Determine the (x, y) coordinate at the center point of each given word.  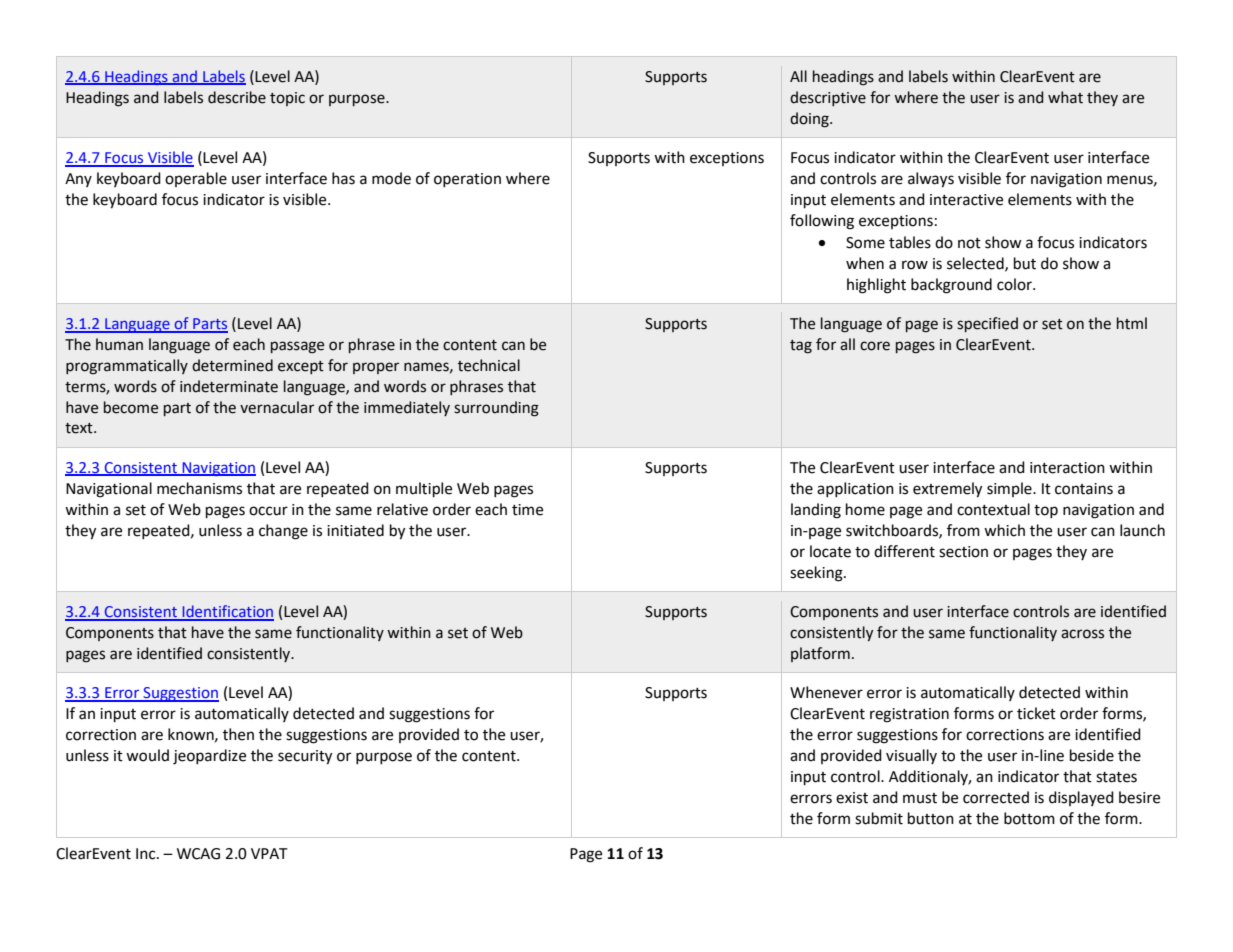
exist (852, 798)
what (1065, 97)
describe (237, 97)
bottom (1029, 818)
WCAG (198, 854)
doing (810, 120)
